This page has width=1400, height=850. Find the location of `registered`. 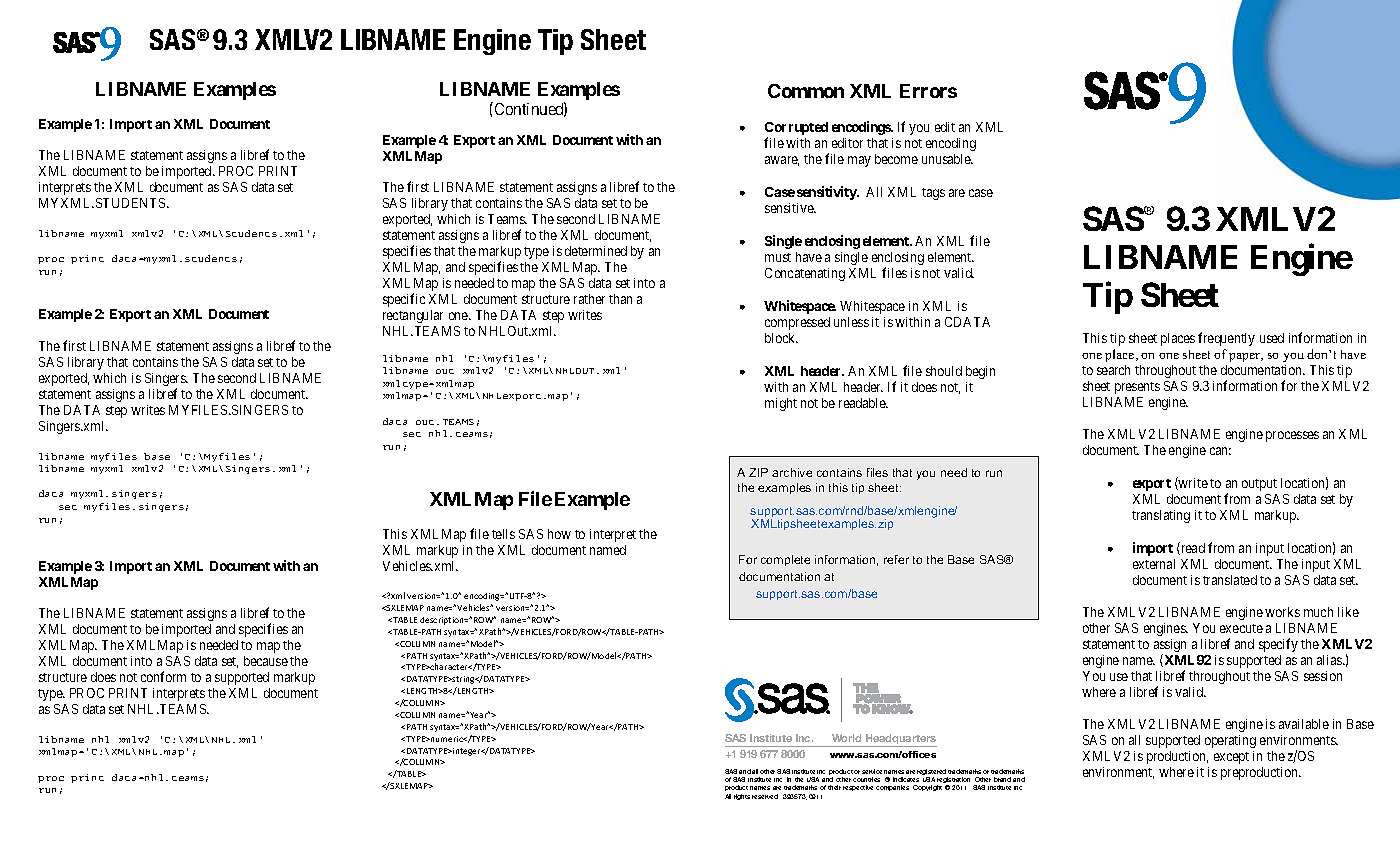

registered is located at coordinates (932, 773).
